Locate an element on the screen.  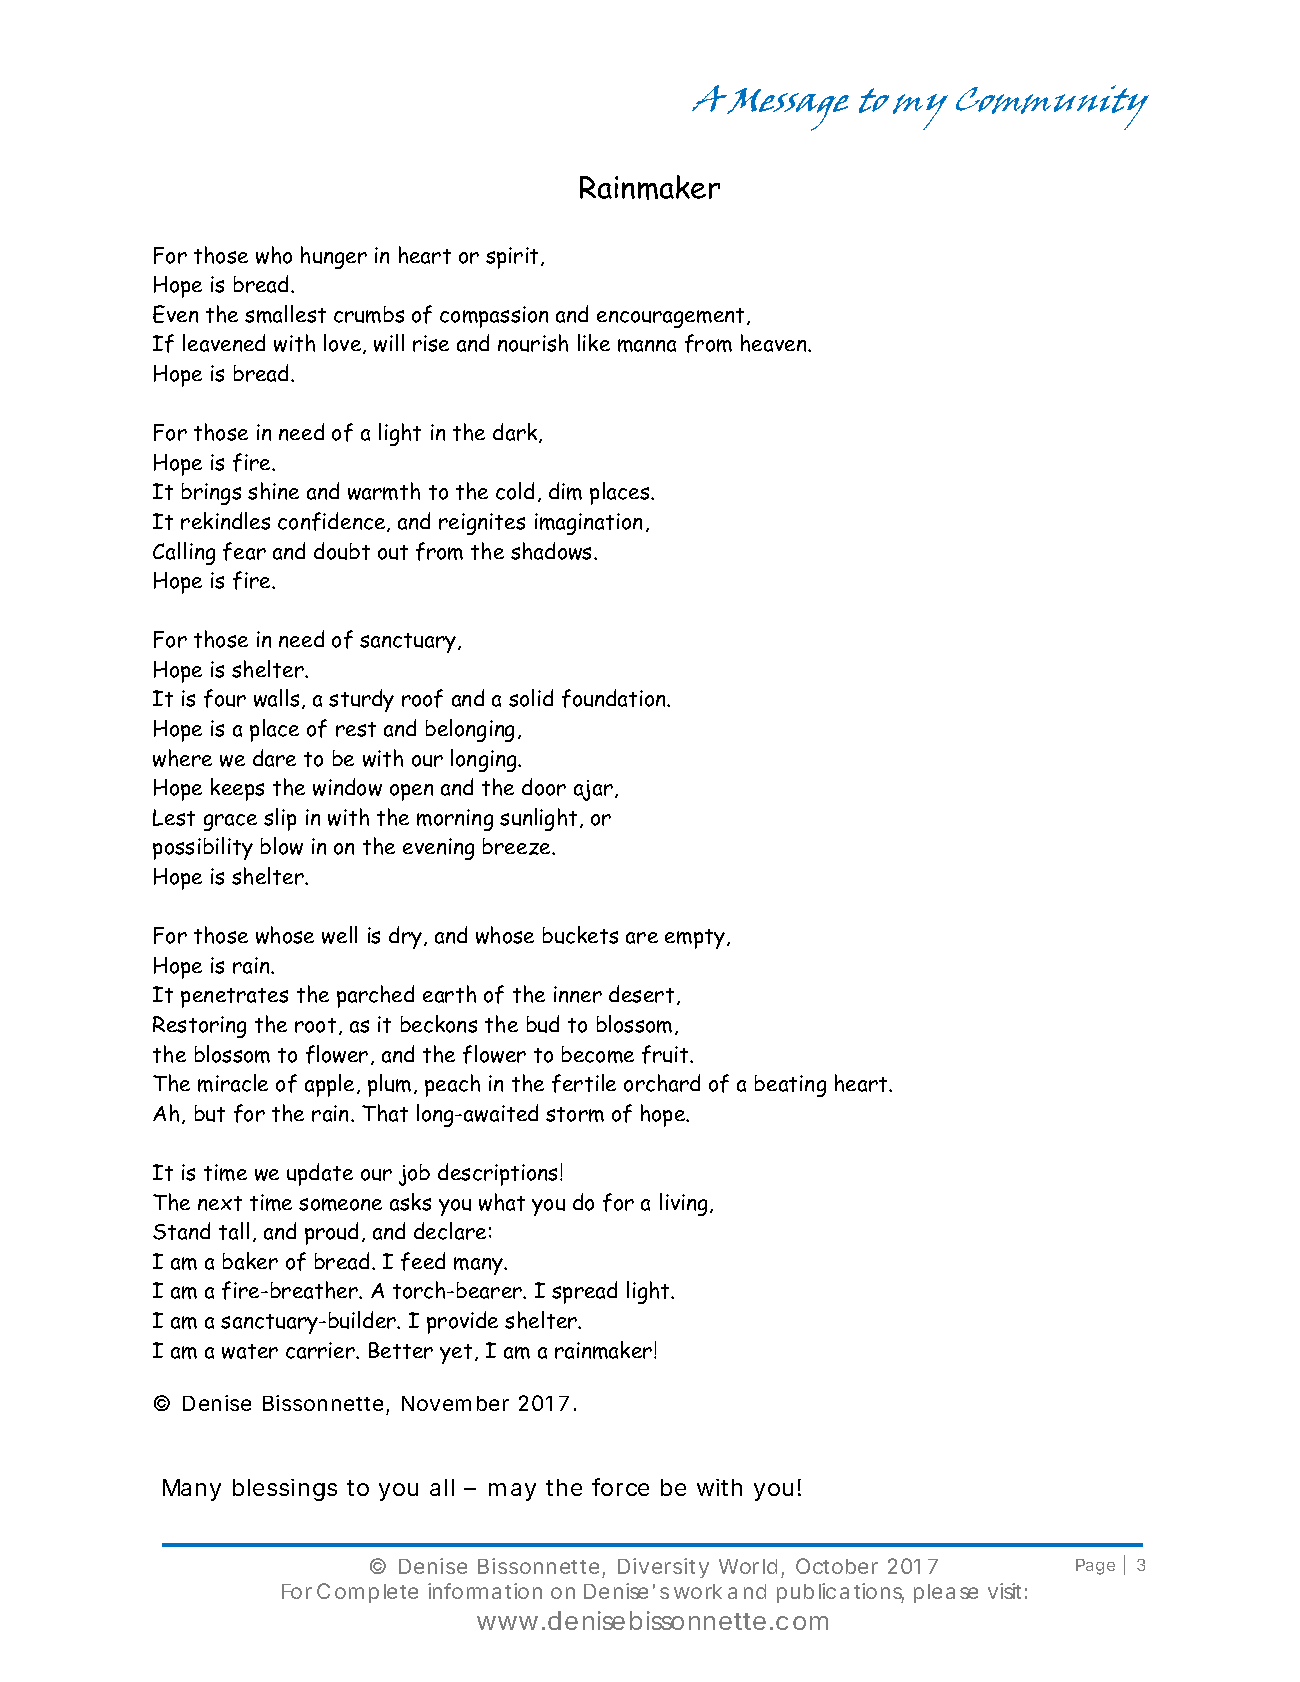
well is located at coordinates (339, 935).
